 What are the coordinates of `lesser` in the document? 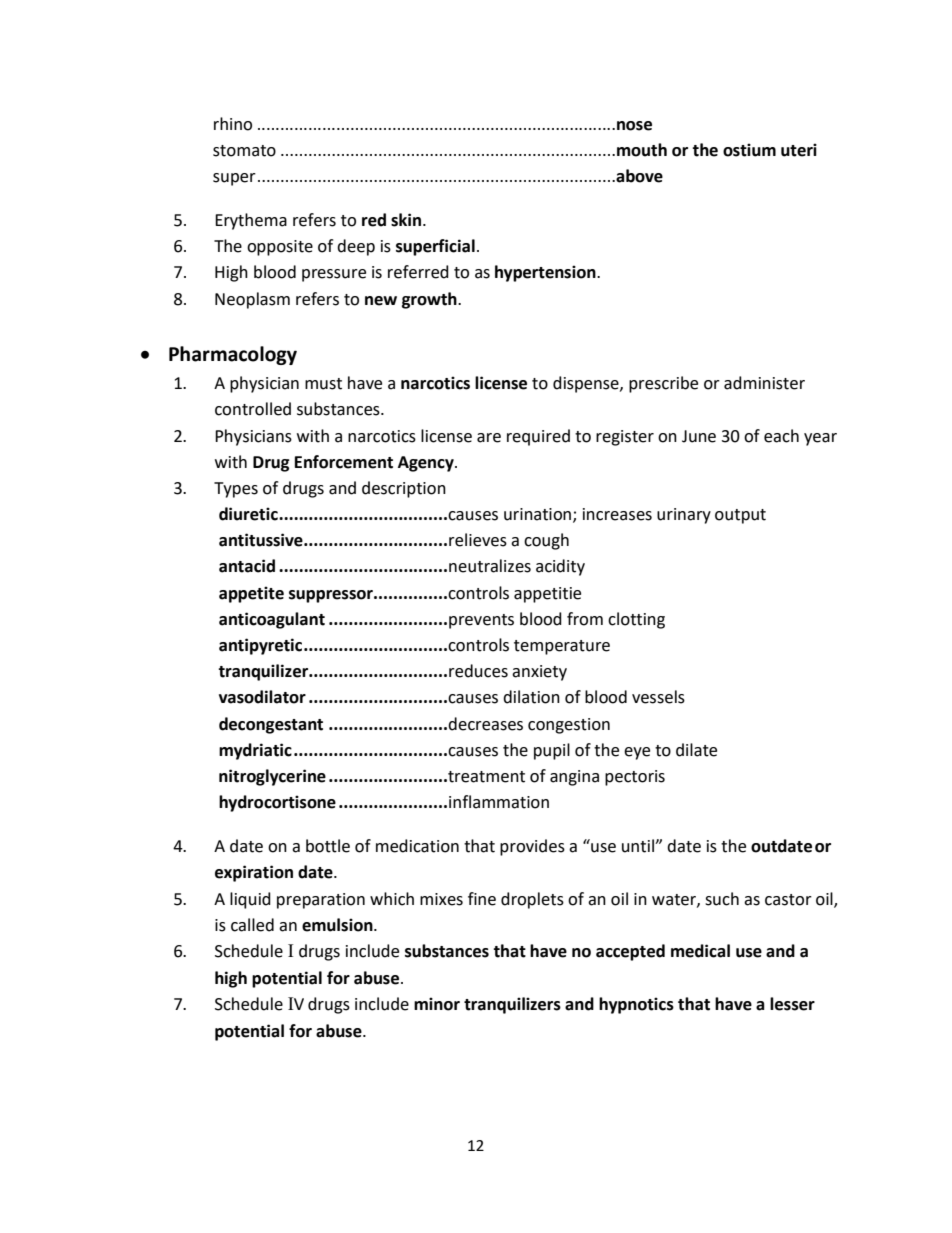 It's located at (792, 1004).
